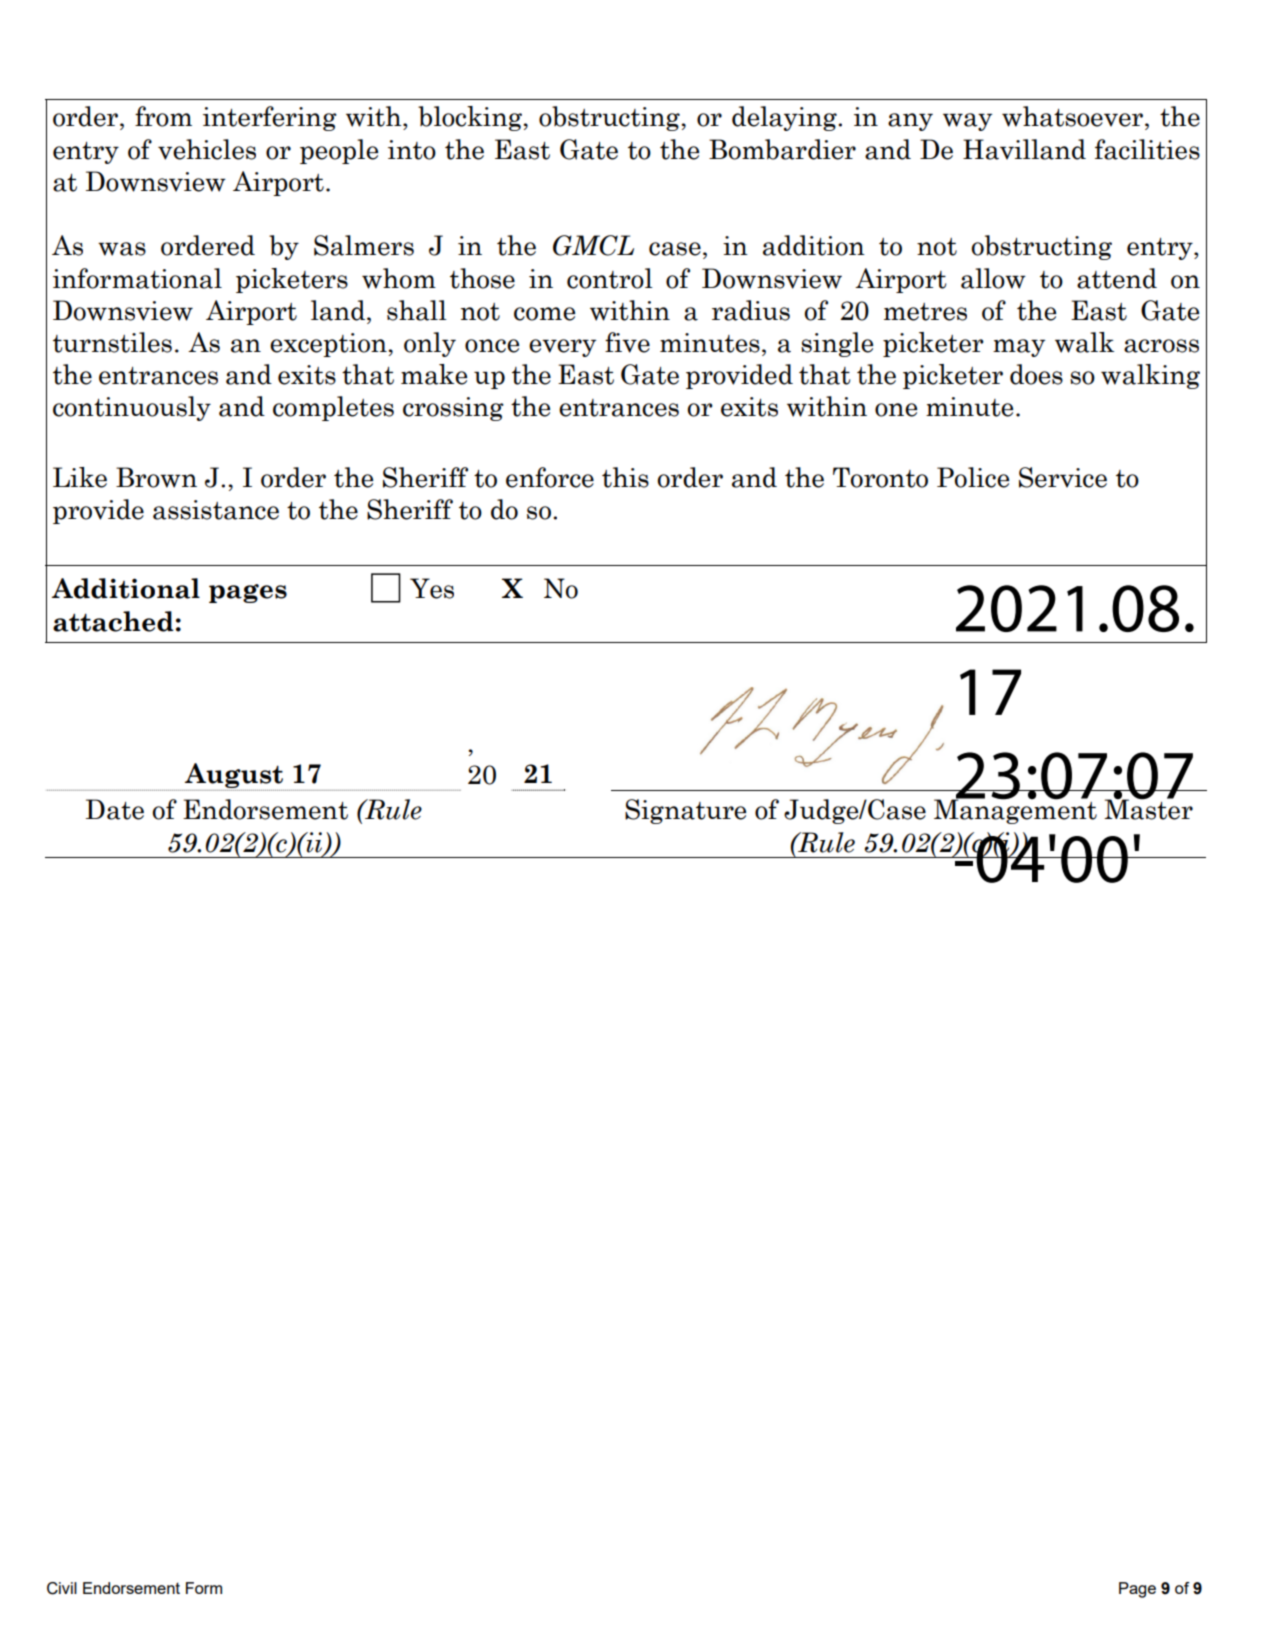  Describe the element at coordinates (685, 811) in the screenshot. I see `Signature` at that location.
